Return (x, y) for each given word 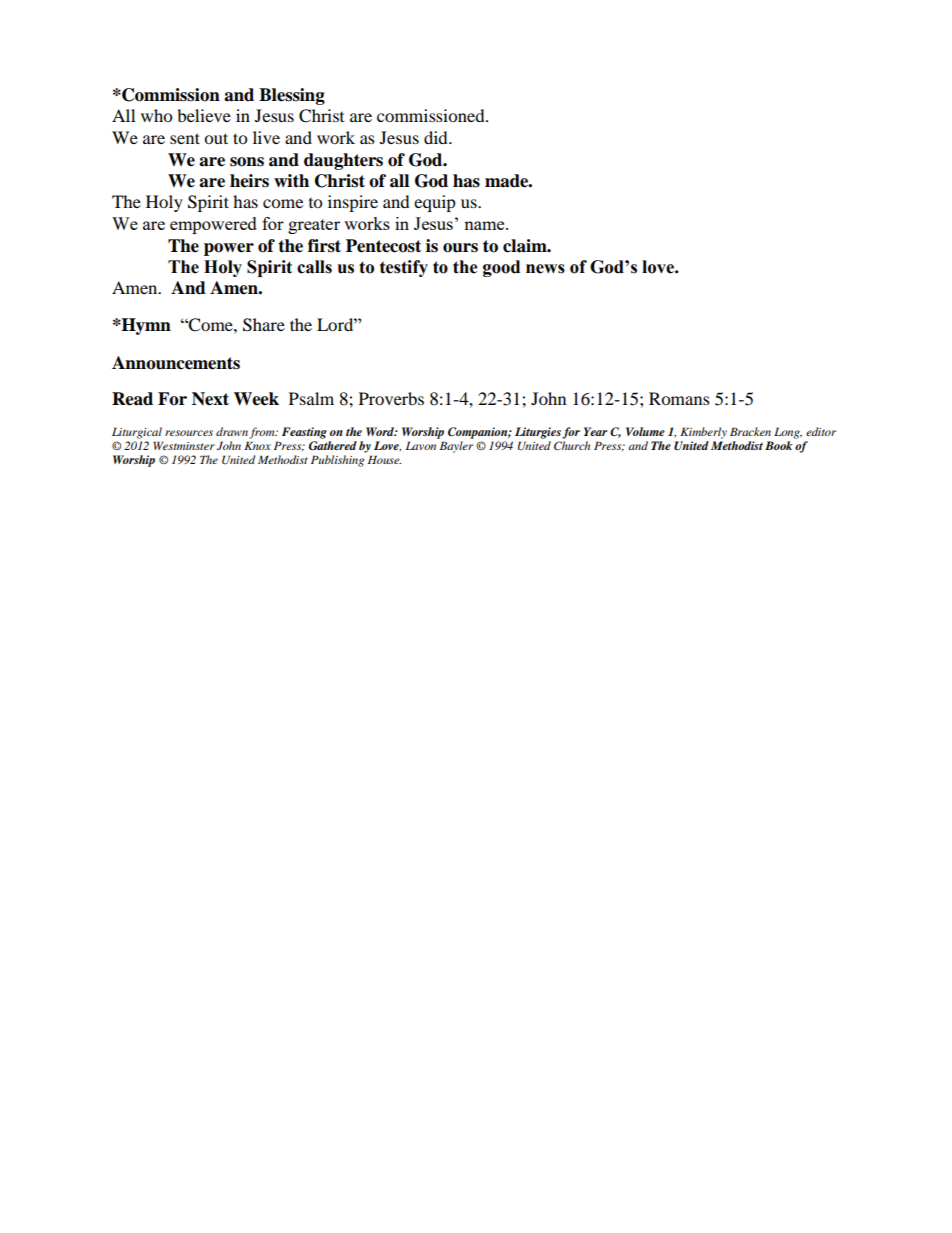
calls (314, 267)
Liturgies (538, 433)
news (545, 269)
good (501, 268)
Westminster (184, 445)
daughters (343, 161)
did (437, 137)
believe (204, 115)
